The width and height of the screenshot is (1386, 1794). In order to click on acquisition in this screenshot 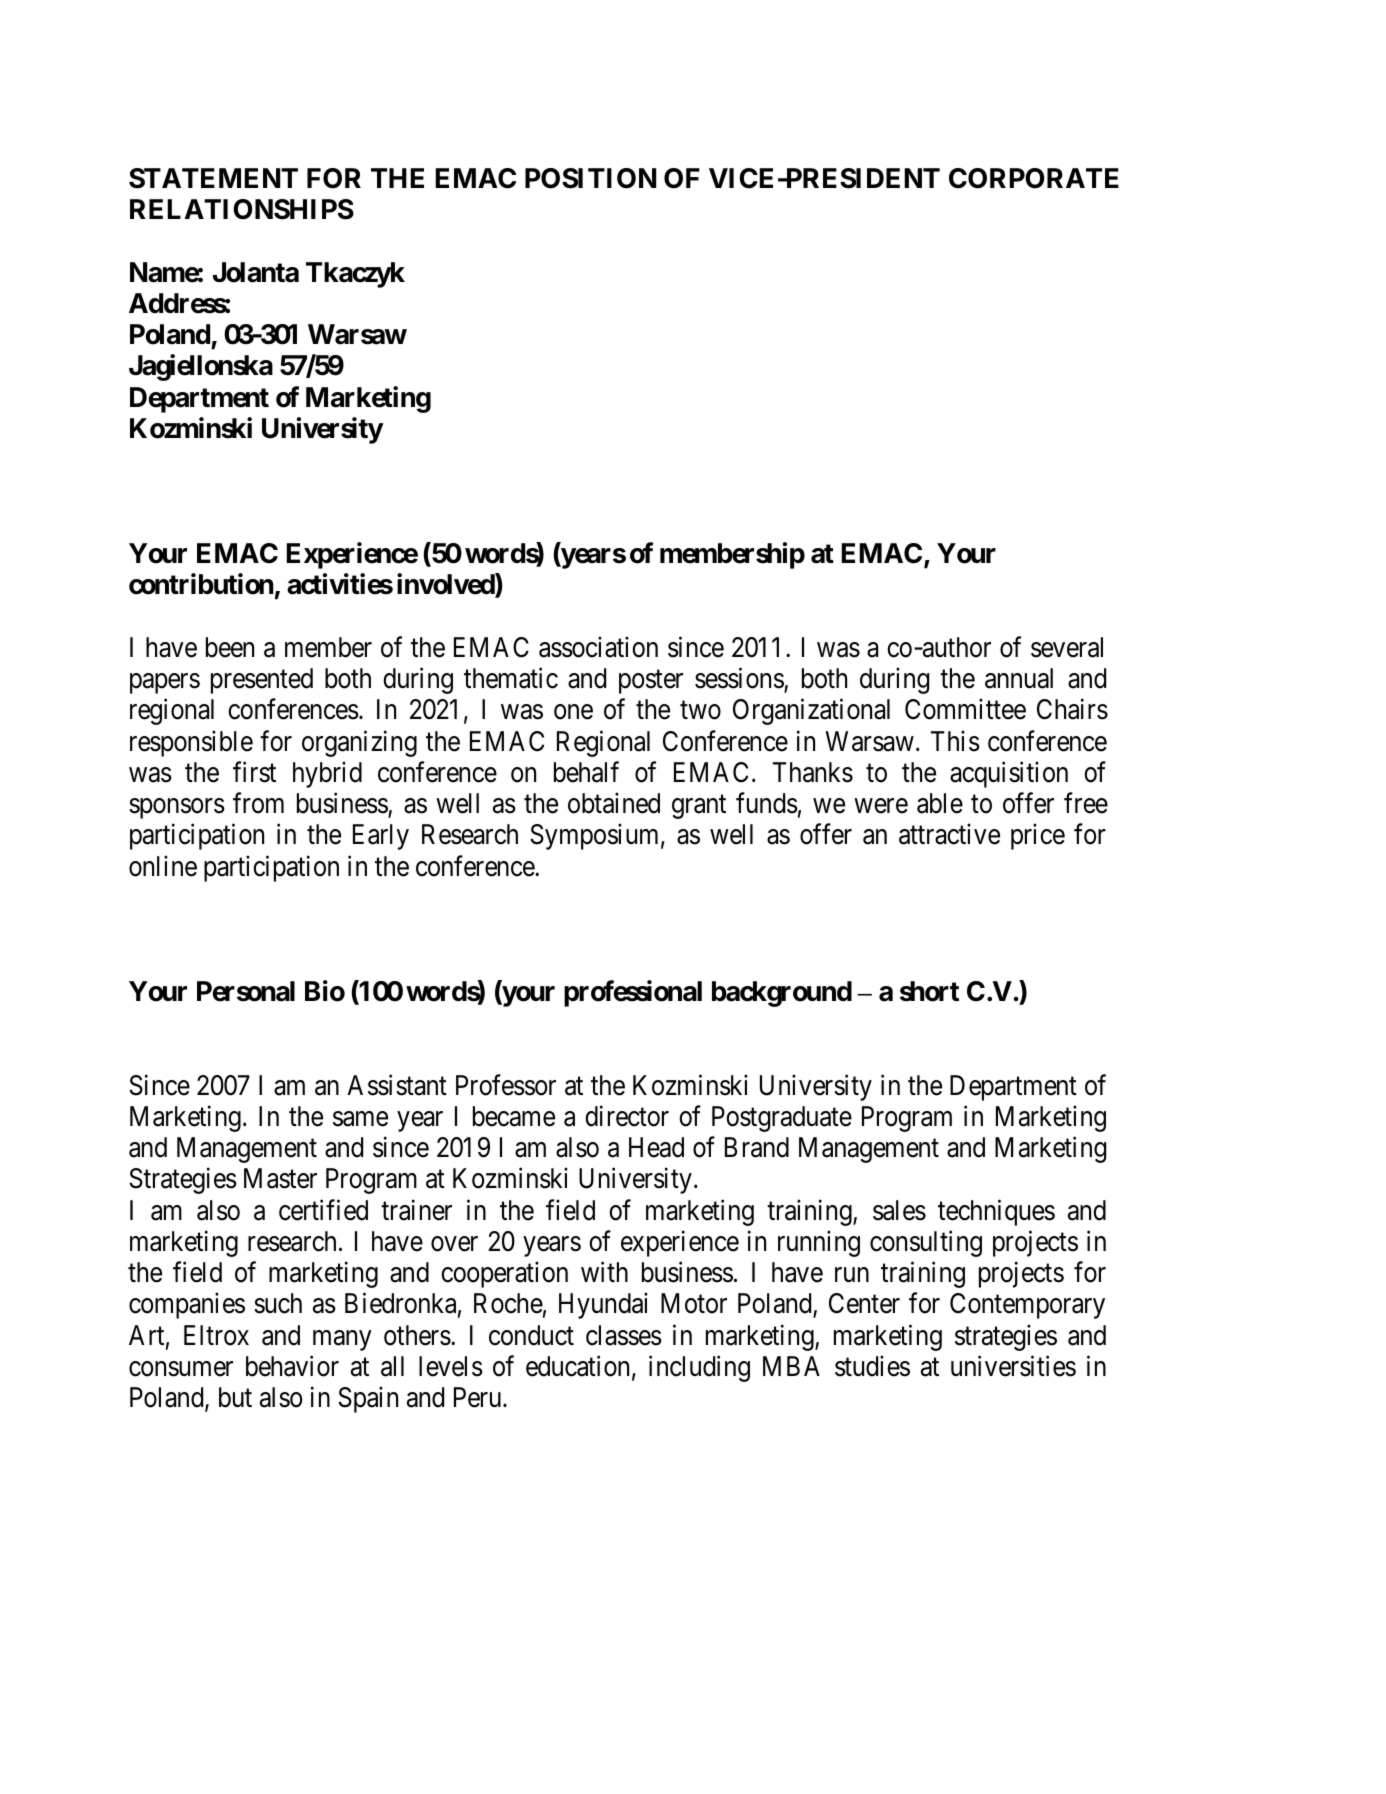, I will do `click(1009, 774)`.
